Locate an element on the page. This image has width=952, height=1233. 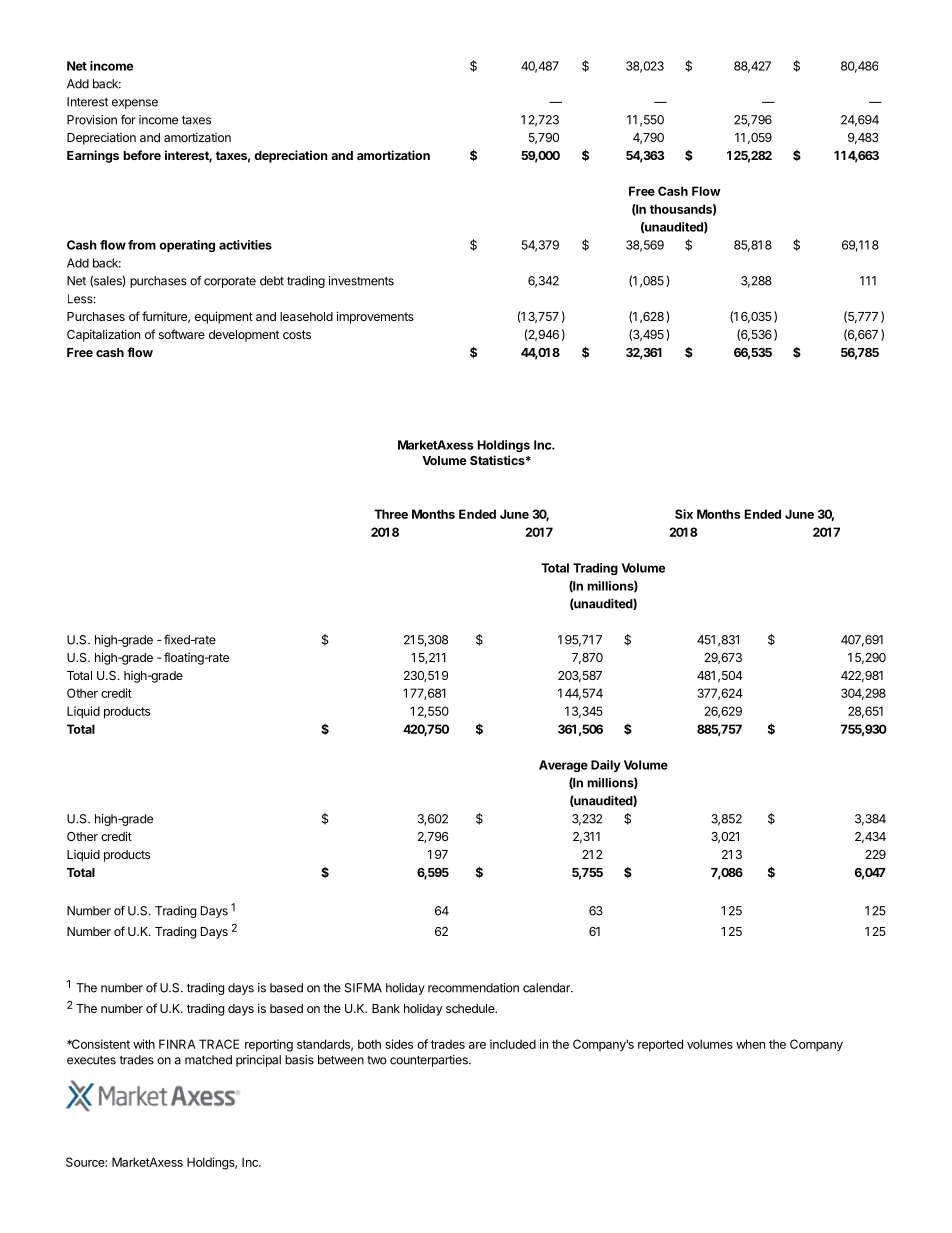
sides is located at coordinates (399, 1044).
